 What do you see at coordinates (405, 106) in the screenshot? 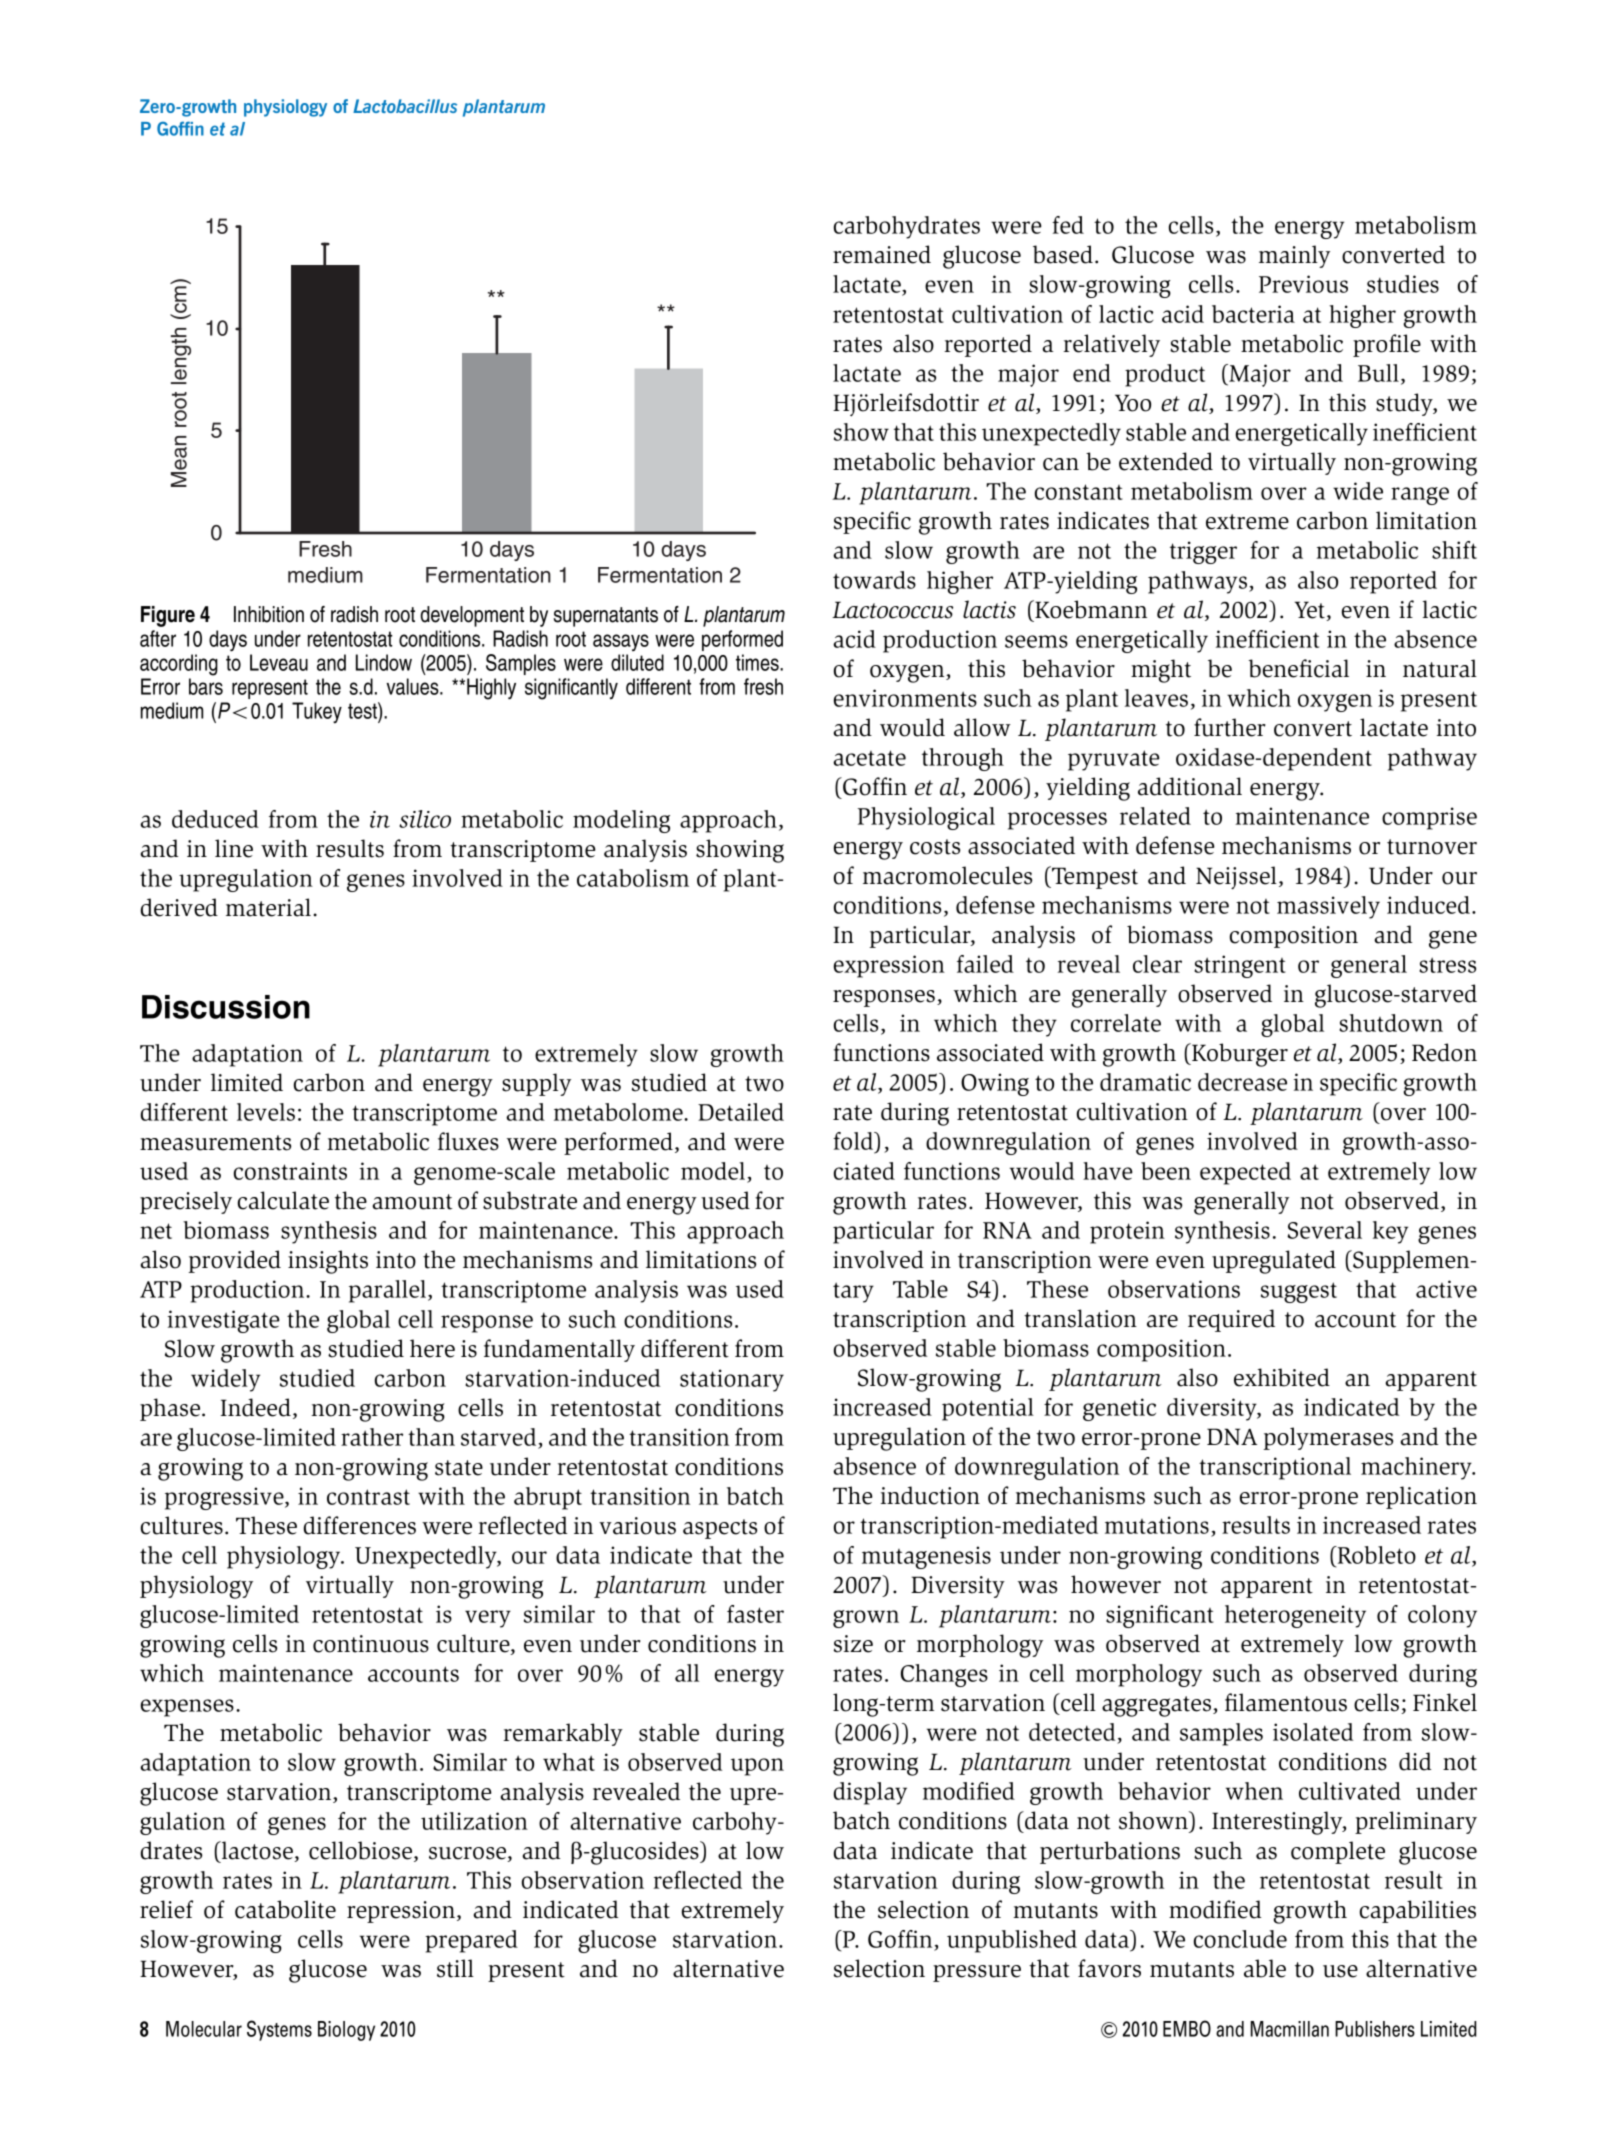
I see `Lactobacillus` at bounding box center [405, 106].
